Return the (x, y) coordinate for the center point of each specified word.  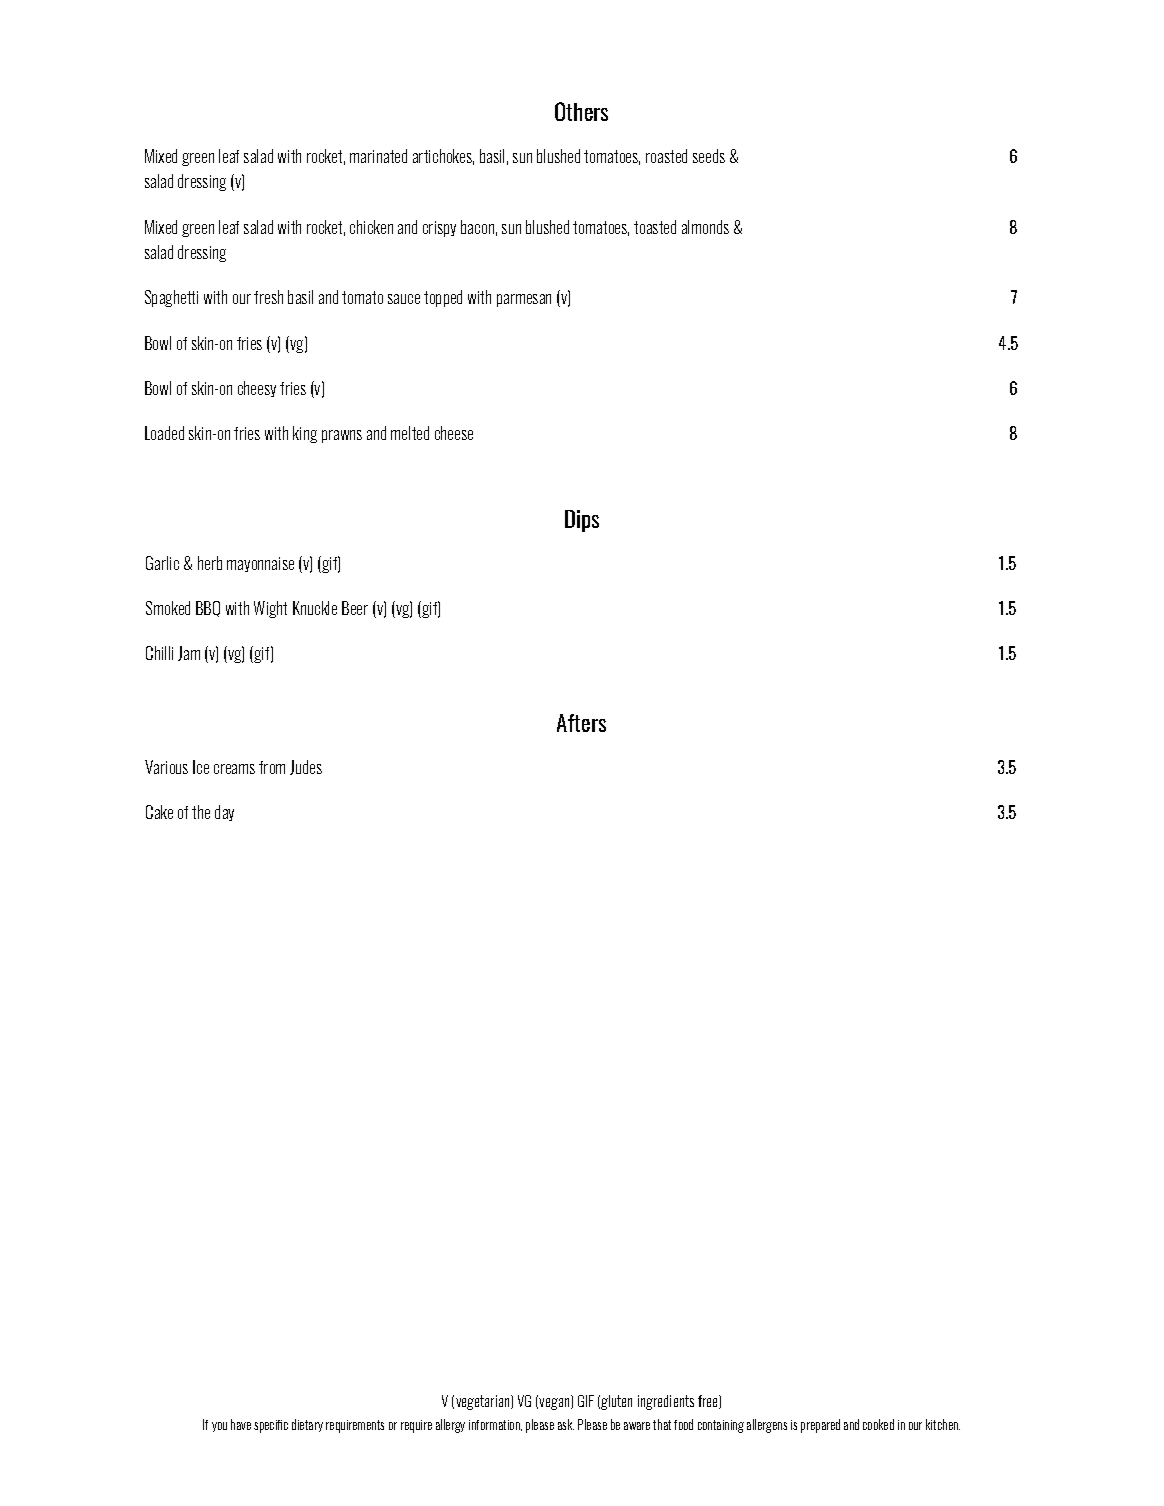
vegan (555, 1404)
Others (581, 111)
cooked (878, 1424)
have (241, 1424)
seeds (709, 156)
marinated (378, 156)
